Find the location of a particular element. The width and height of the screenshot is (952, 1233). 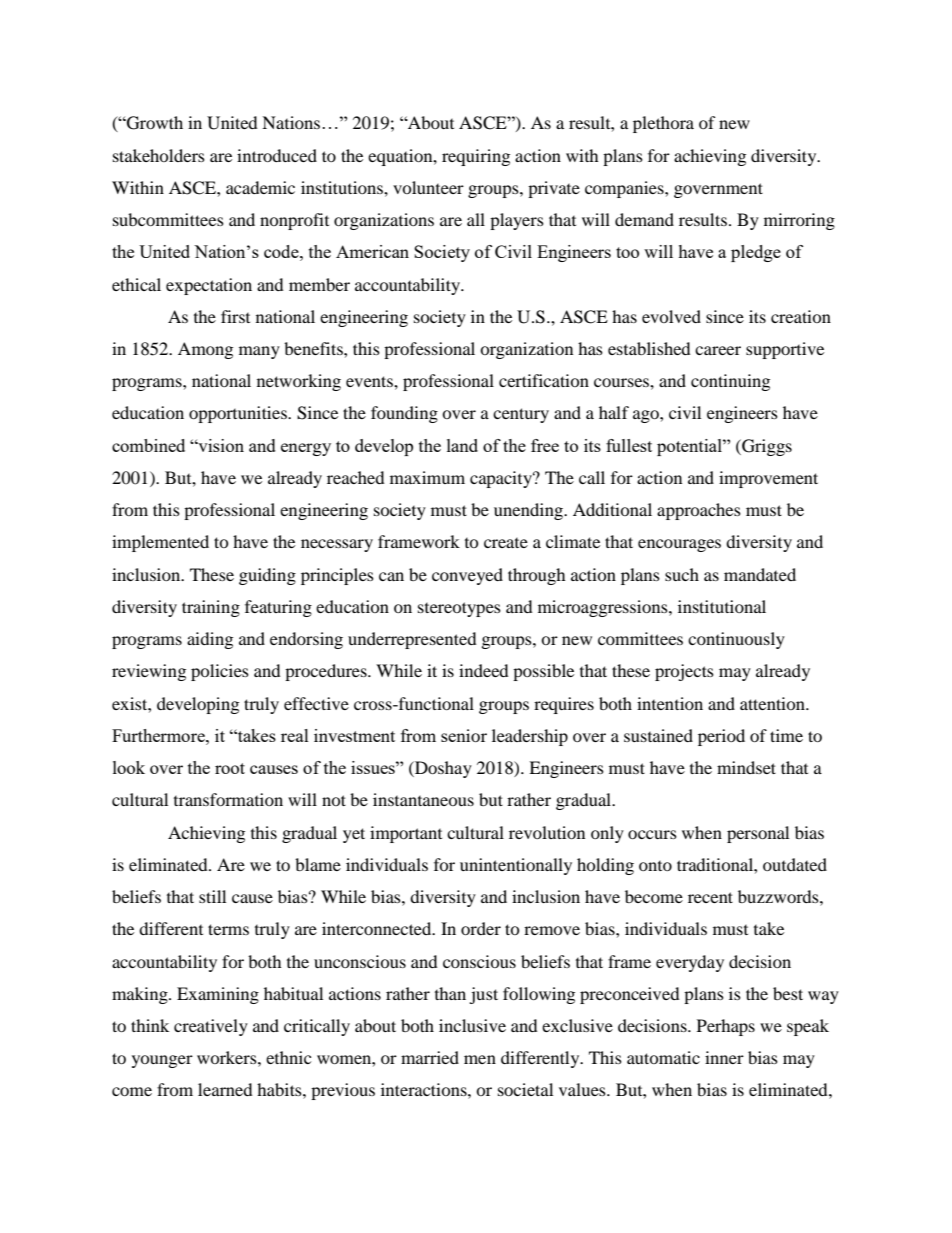

training is located at coordinates (211, 608).
